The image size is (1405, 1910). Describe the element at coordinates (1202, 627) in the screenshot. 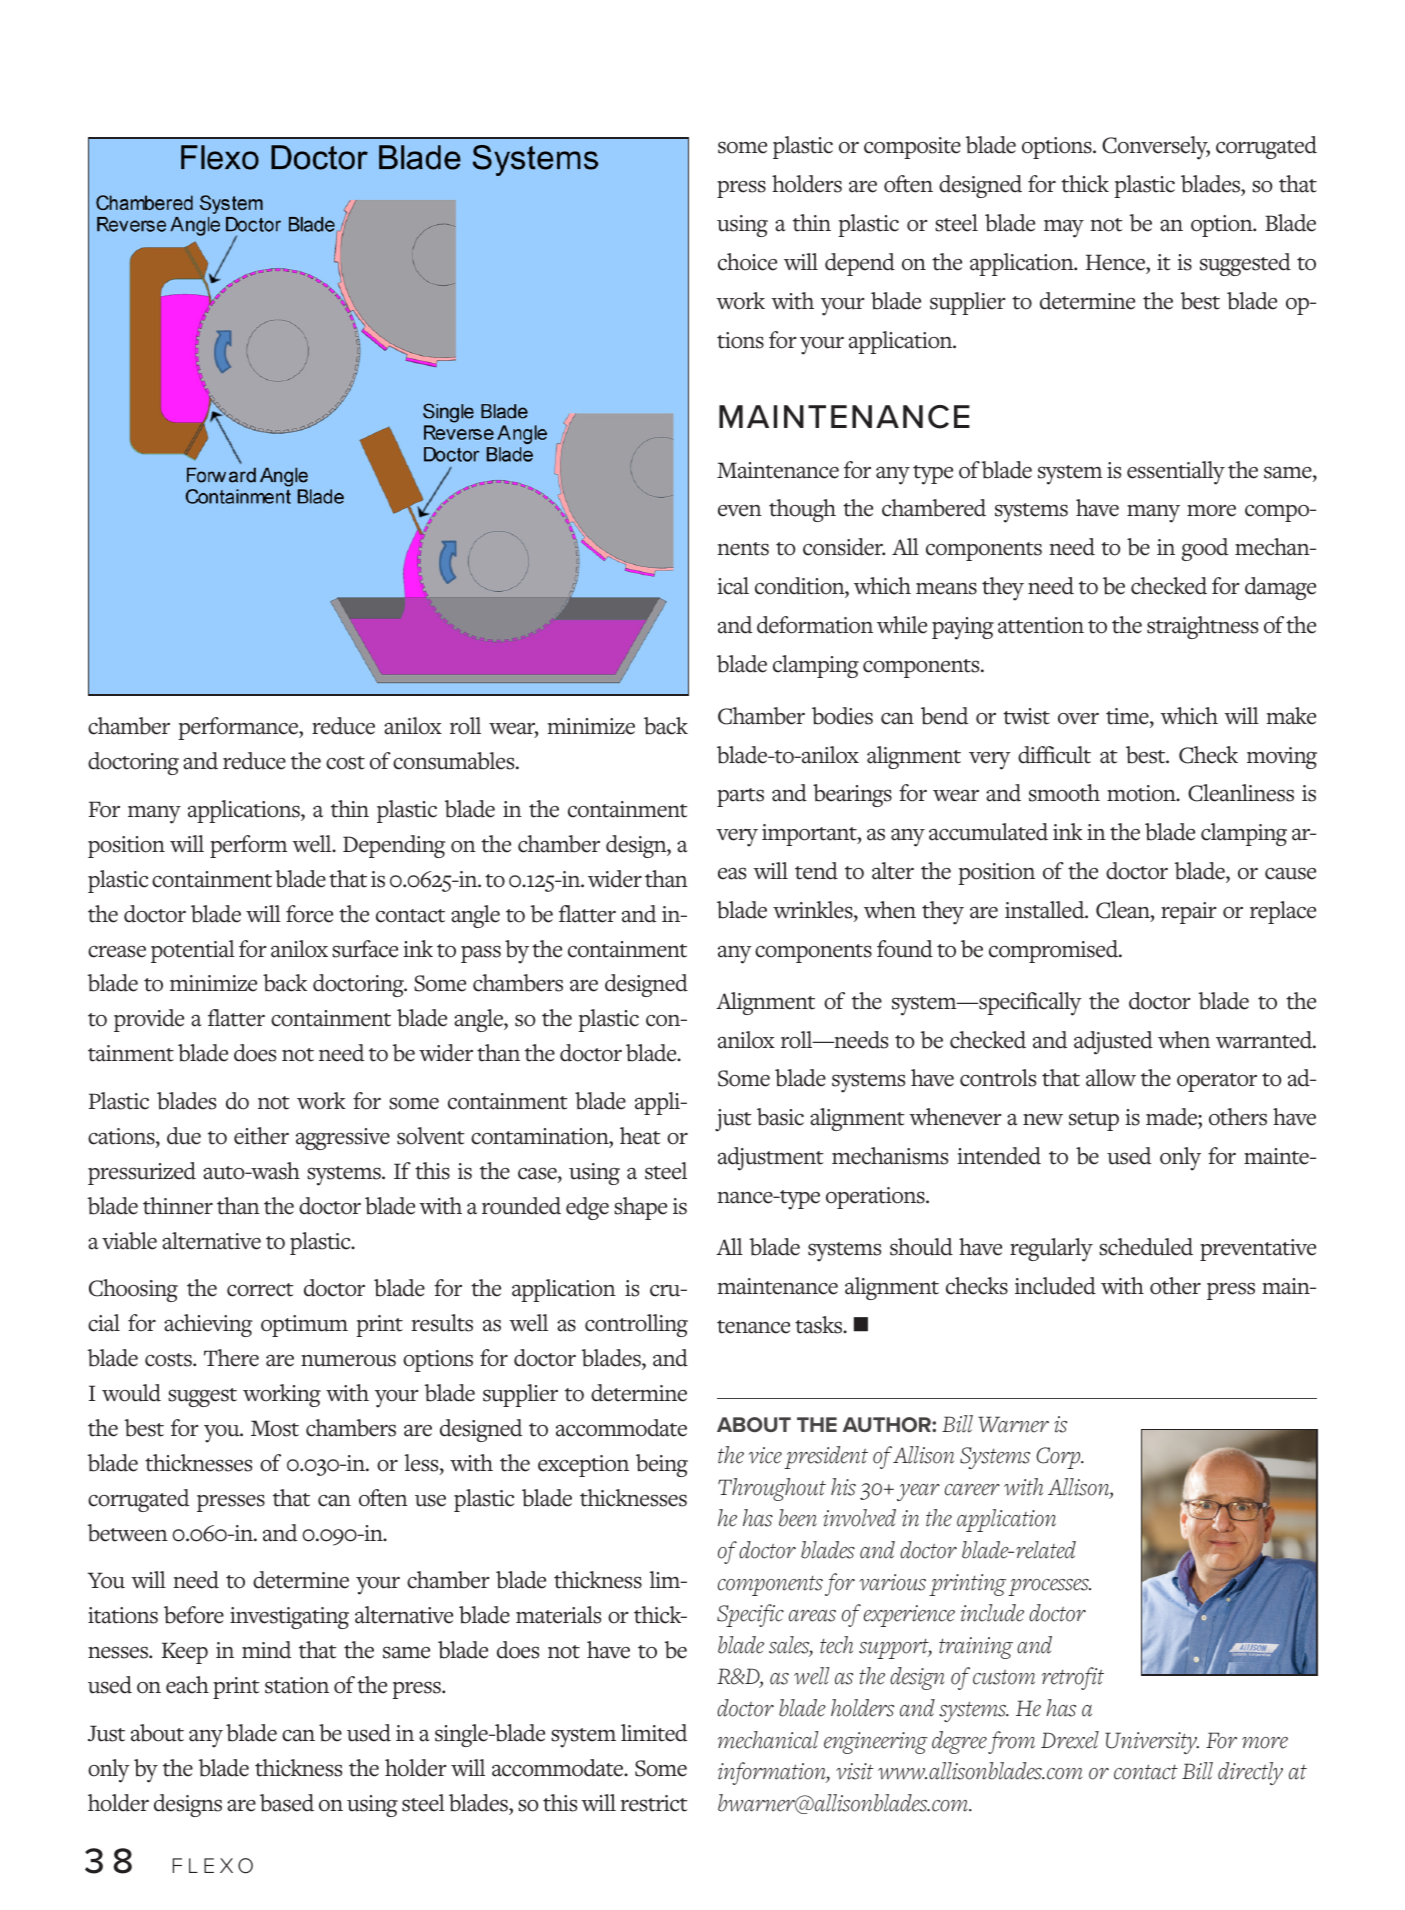

I see `straightness` at that location.
